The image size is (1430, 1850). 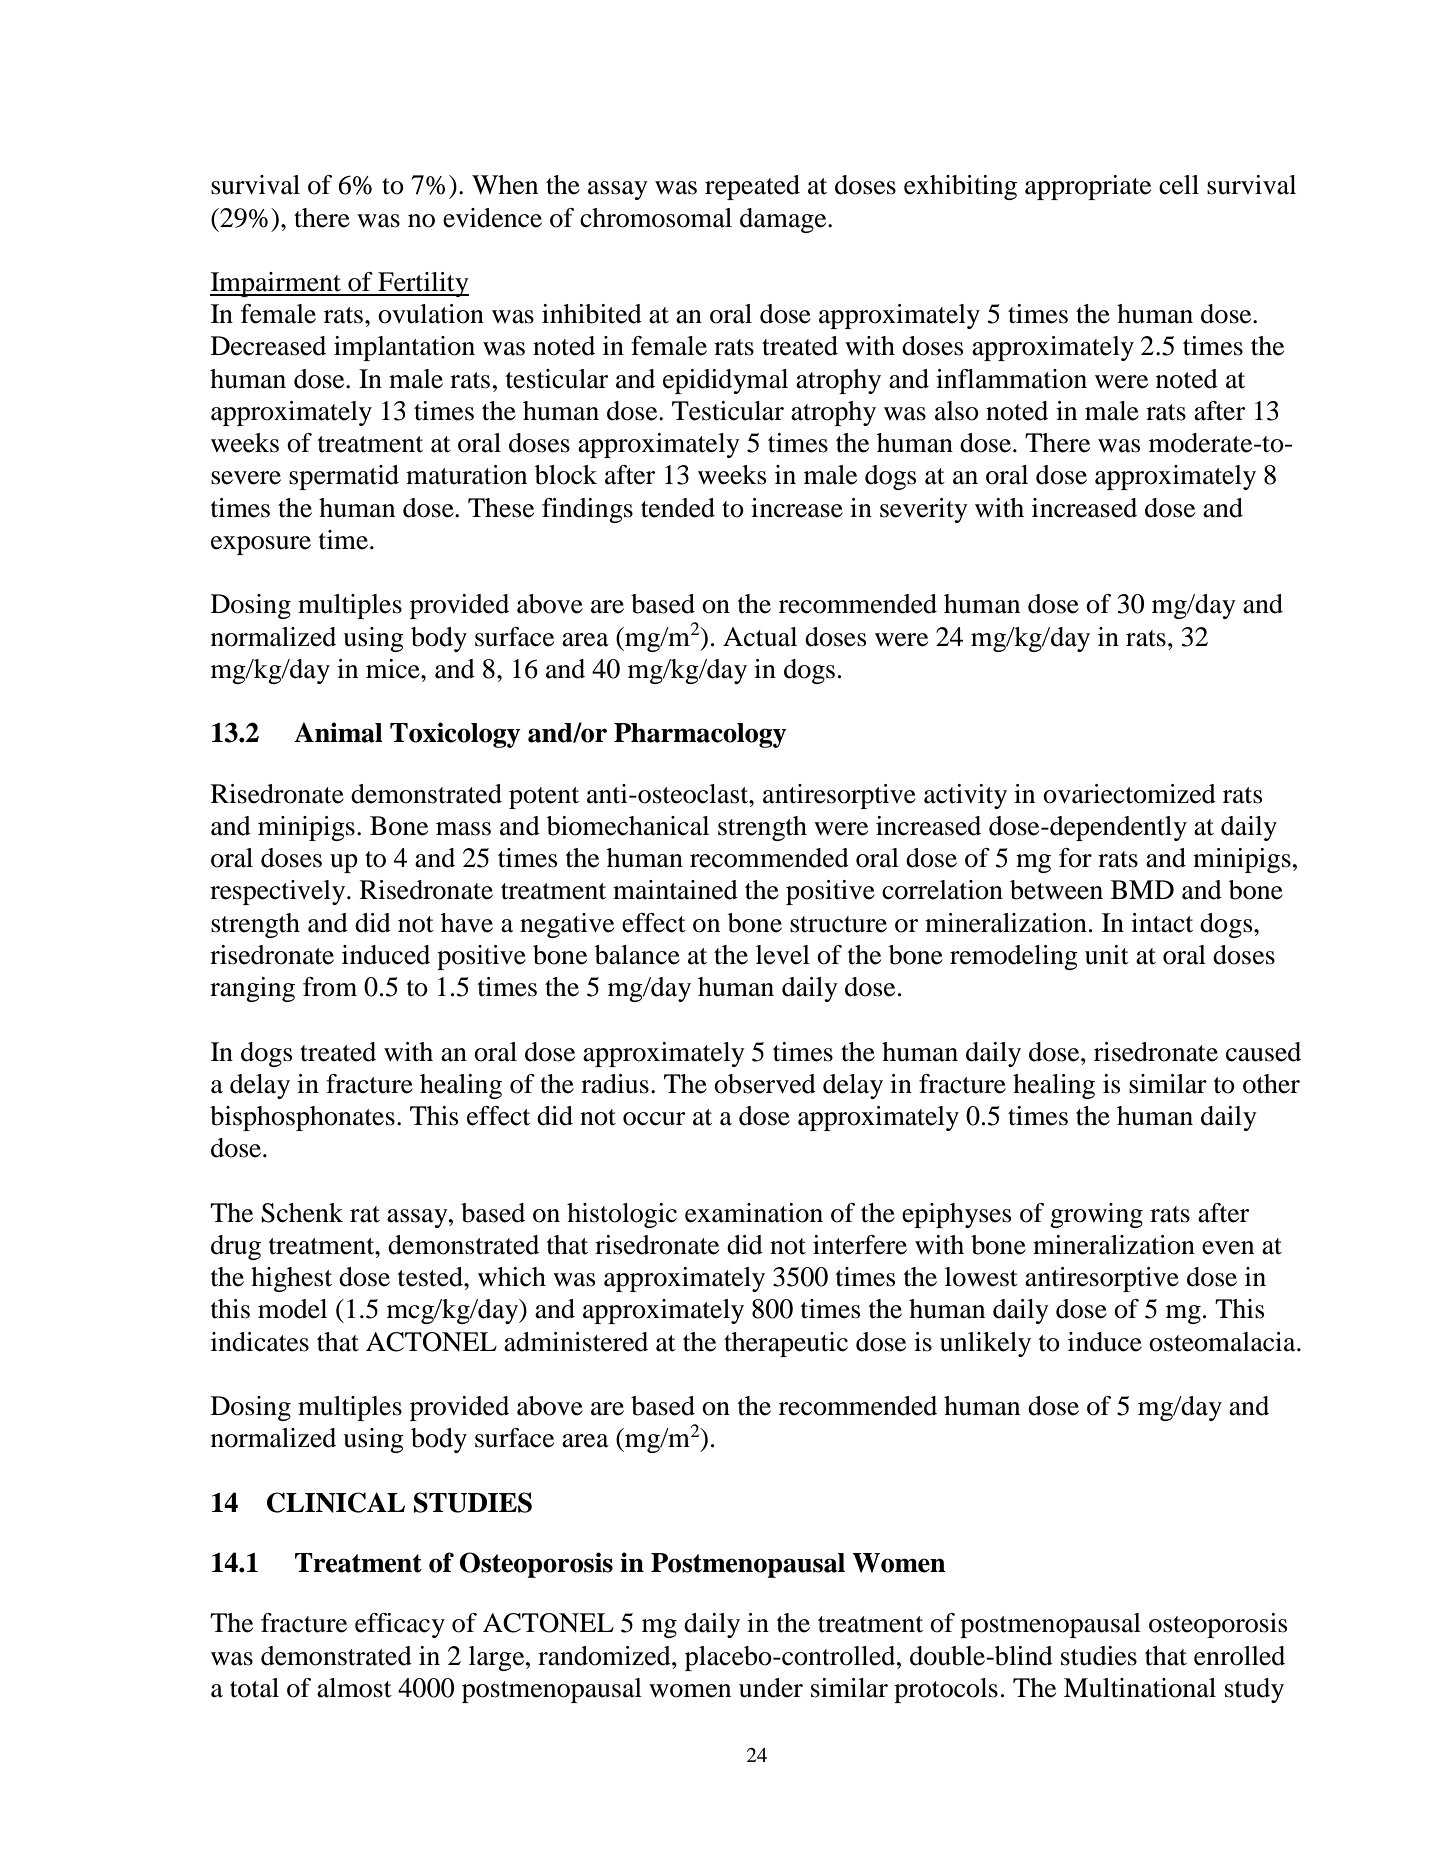 I want to click on under, so click(x=771, y=1688).
